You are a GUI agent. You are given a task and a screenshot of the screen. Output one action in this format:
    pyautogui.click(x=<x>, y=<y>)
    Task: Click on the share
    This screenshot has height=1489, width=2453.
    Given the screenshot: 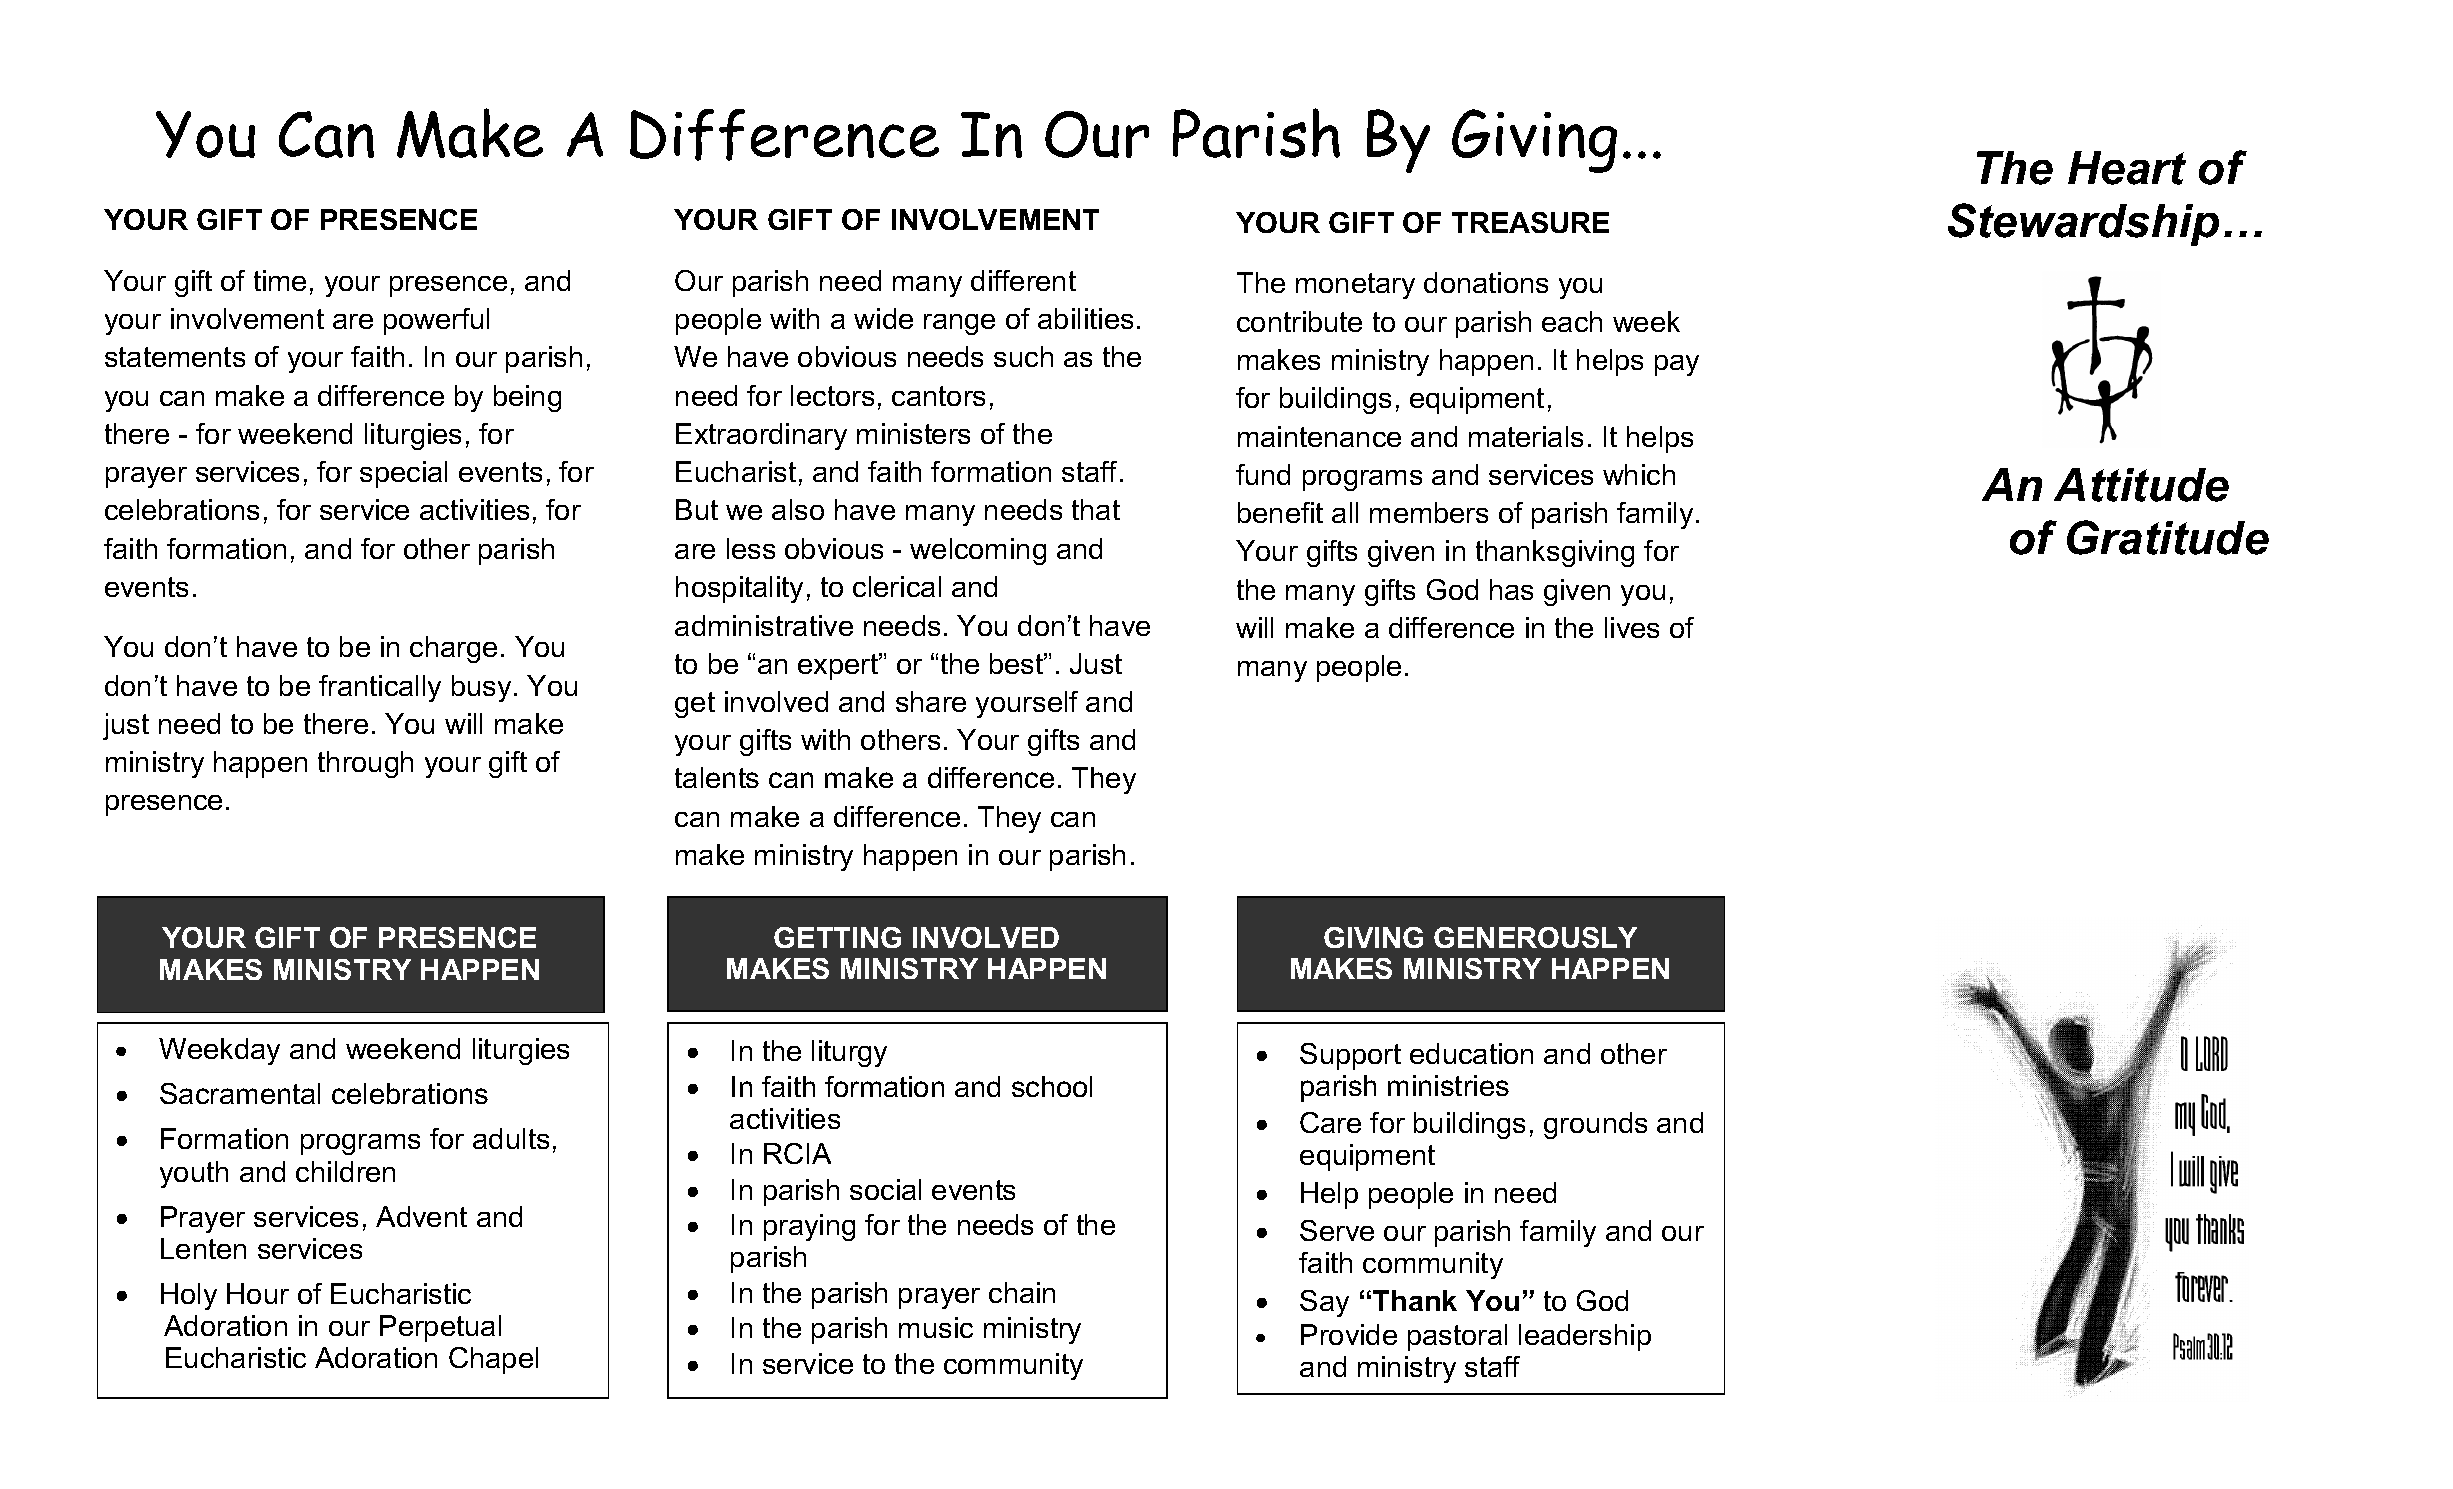 What is the action you would take?
    pyautogui.click(x=931, y=701)
